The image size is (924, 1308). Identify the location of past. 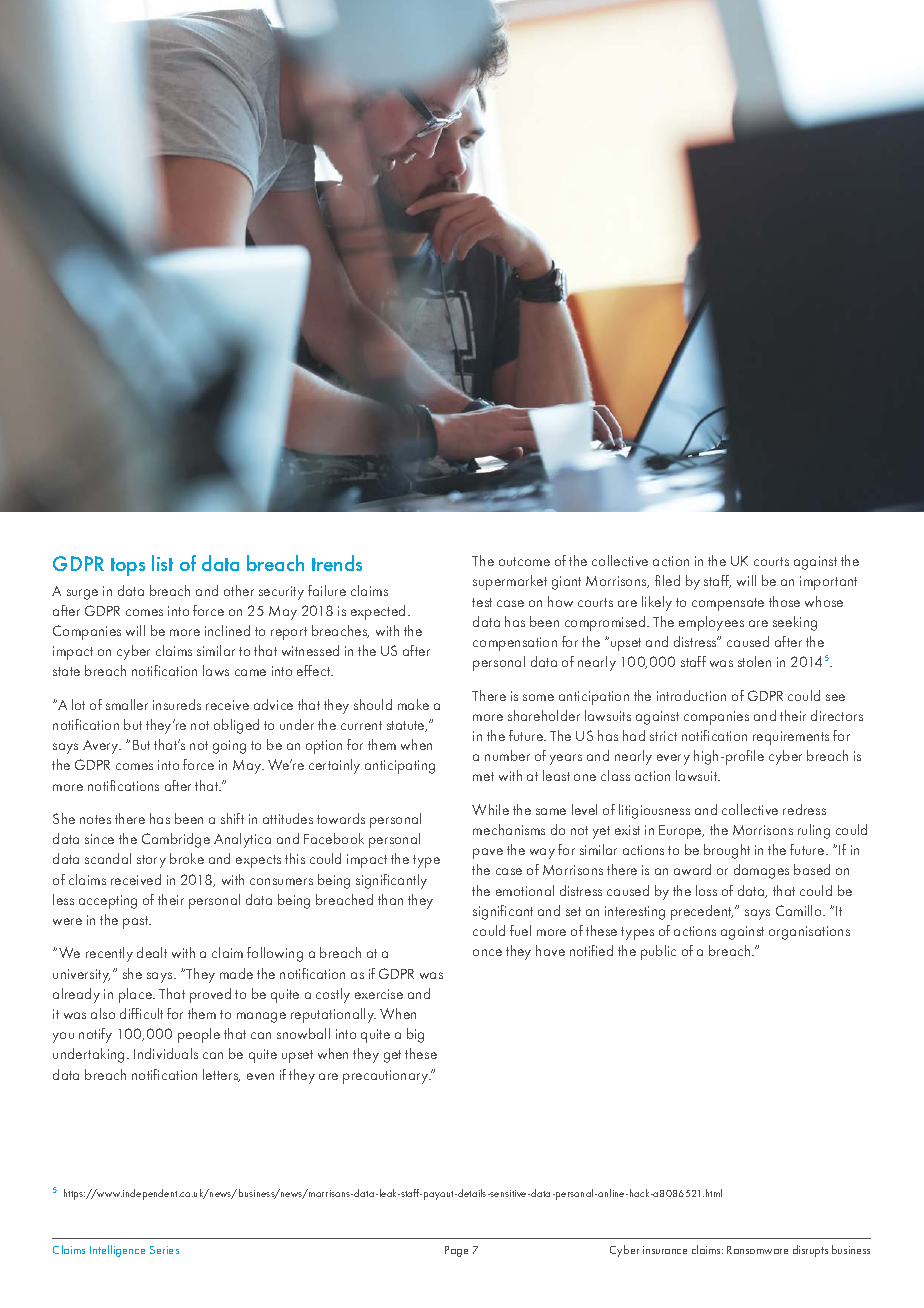
(137, 922).
